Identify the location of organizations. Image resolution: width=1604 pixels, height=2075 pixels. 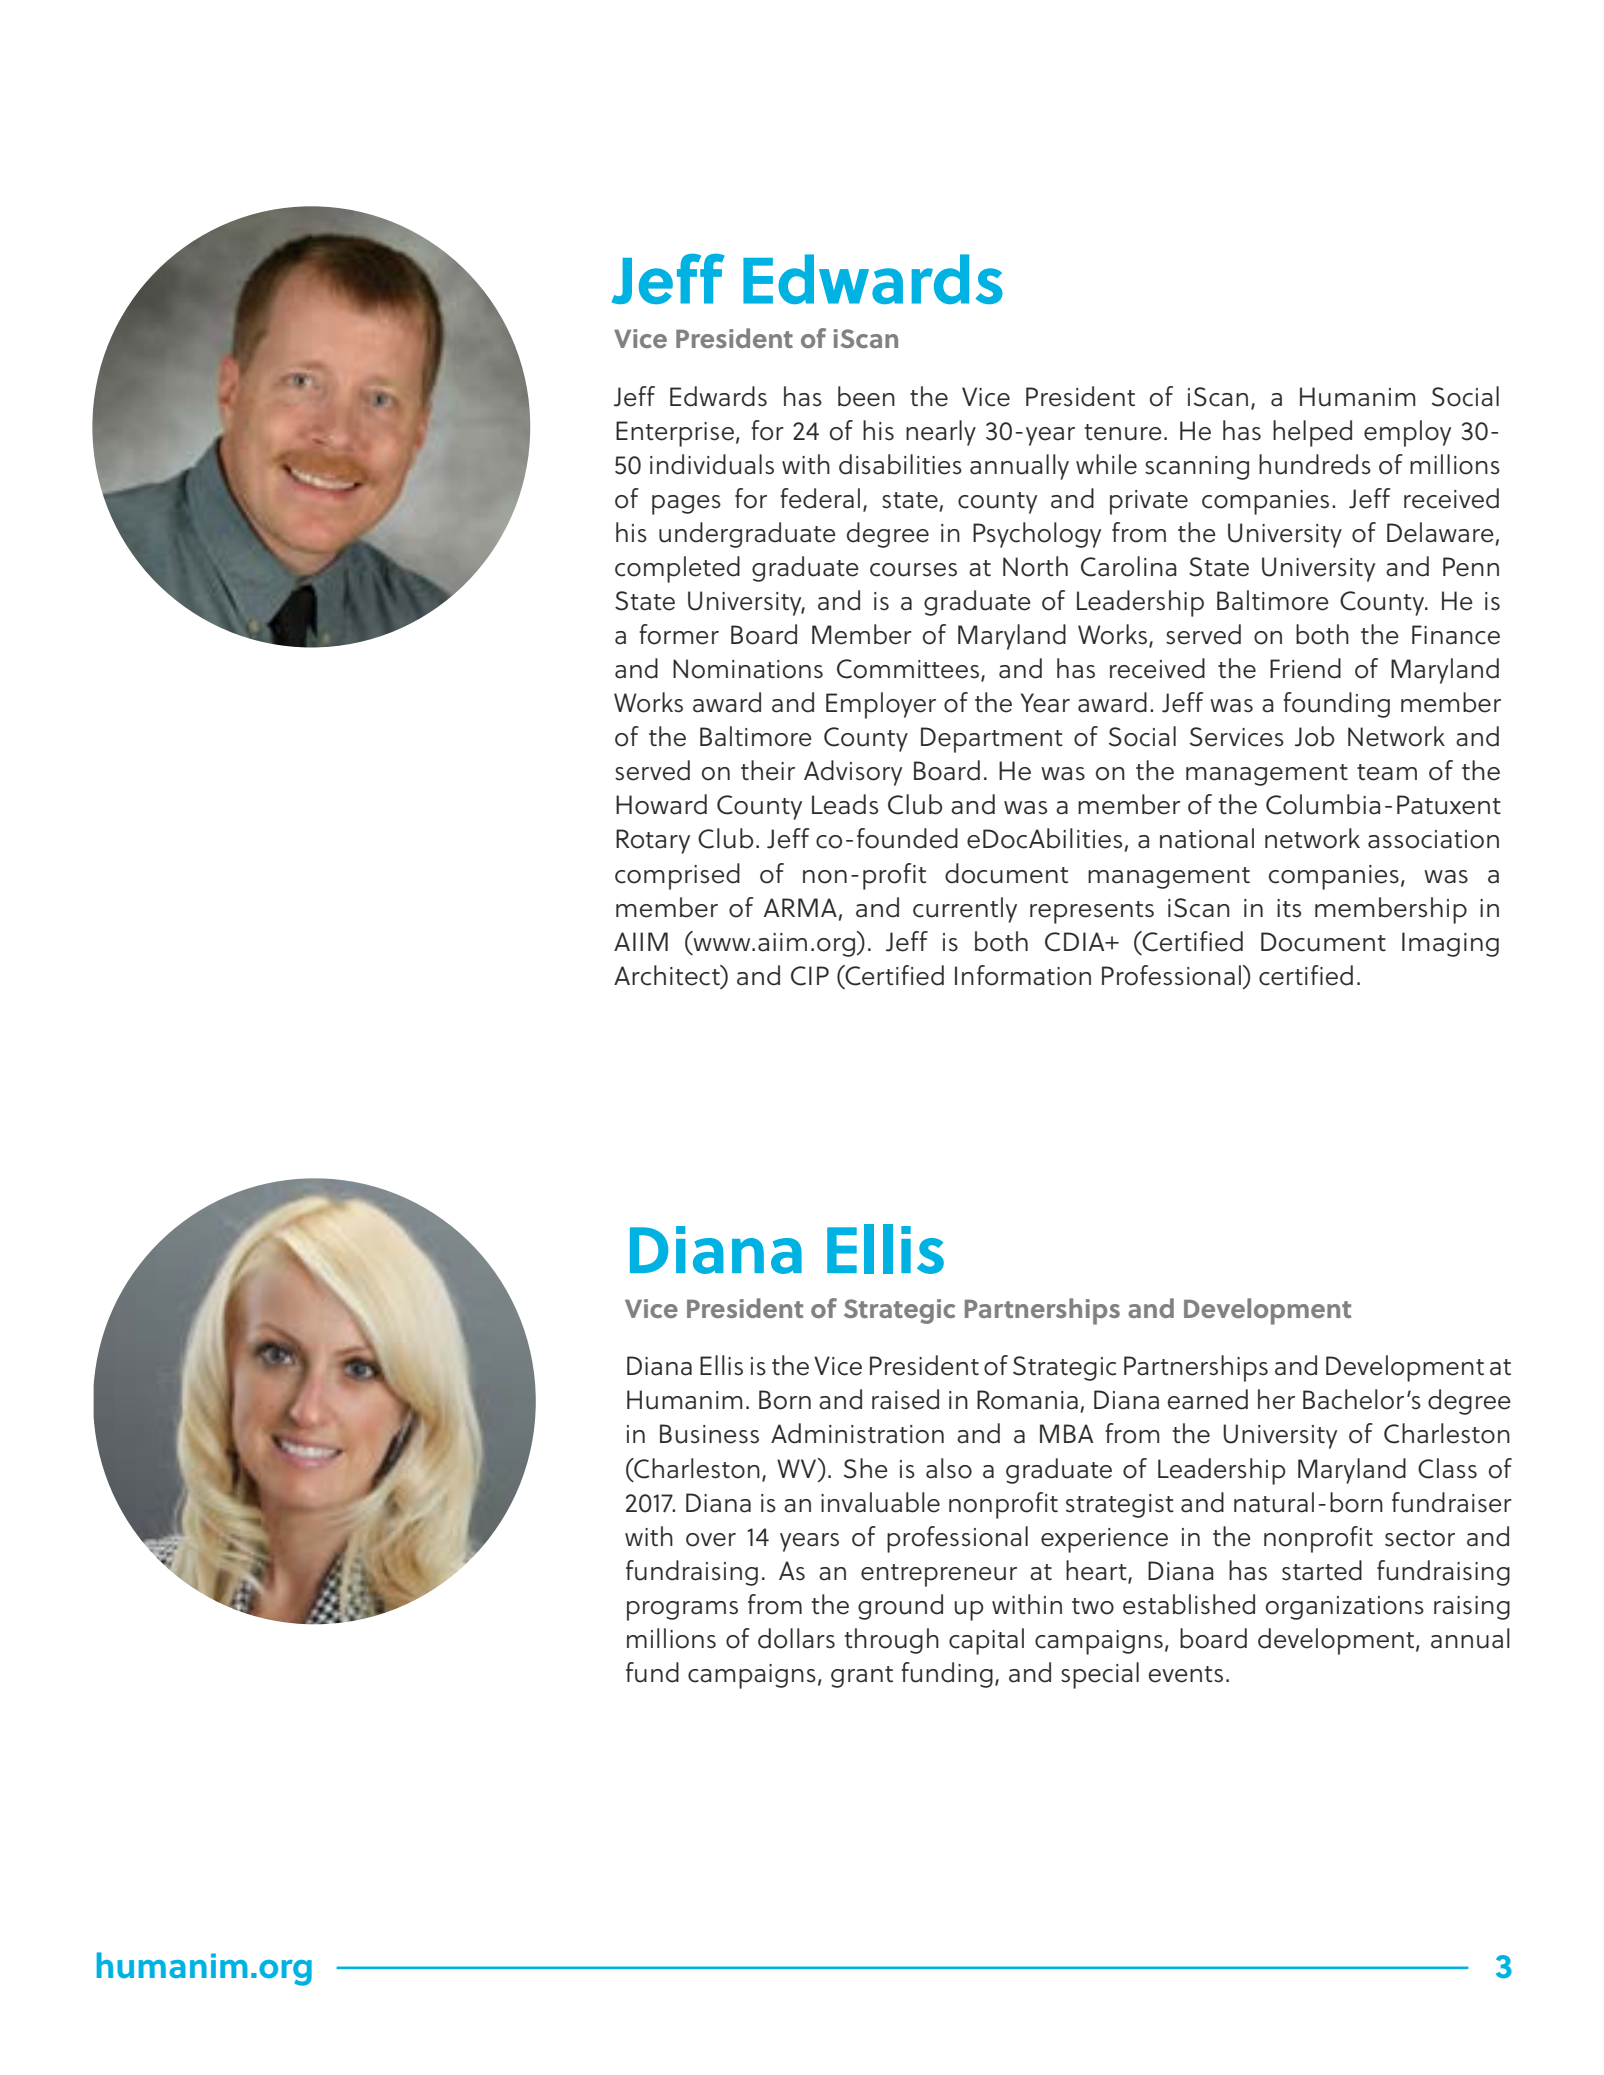
(1345, 1608).
